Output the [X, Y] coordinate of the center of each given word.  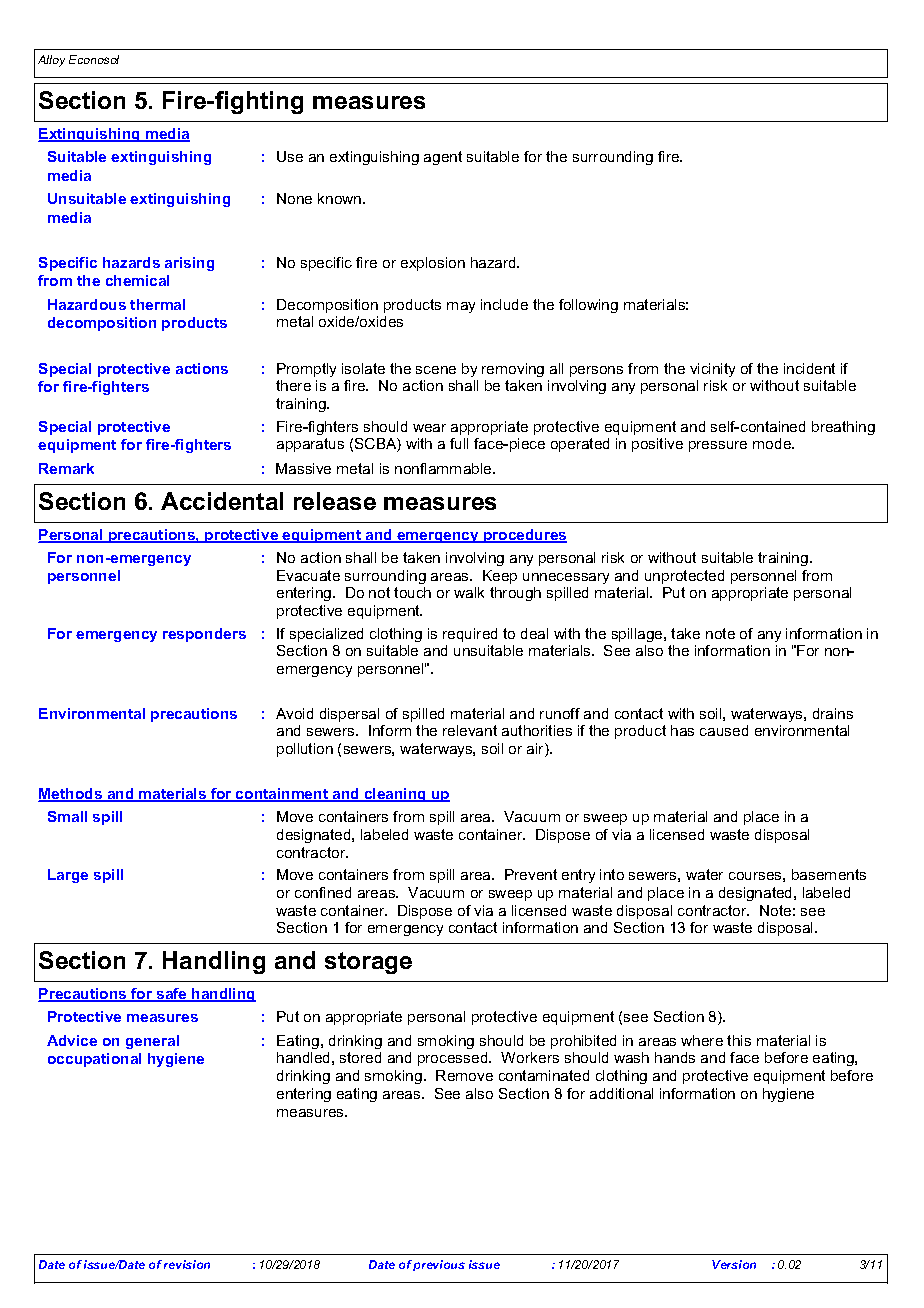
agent [443, 158]
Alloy [51, 61]
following [588, 306]
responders [204, 635]
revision [187, 1264]
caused [724, 730]
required [470, 635]
